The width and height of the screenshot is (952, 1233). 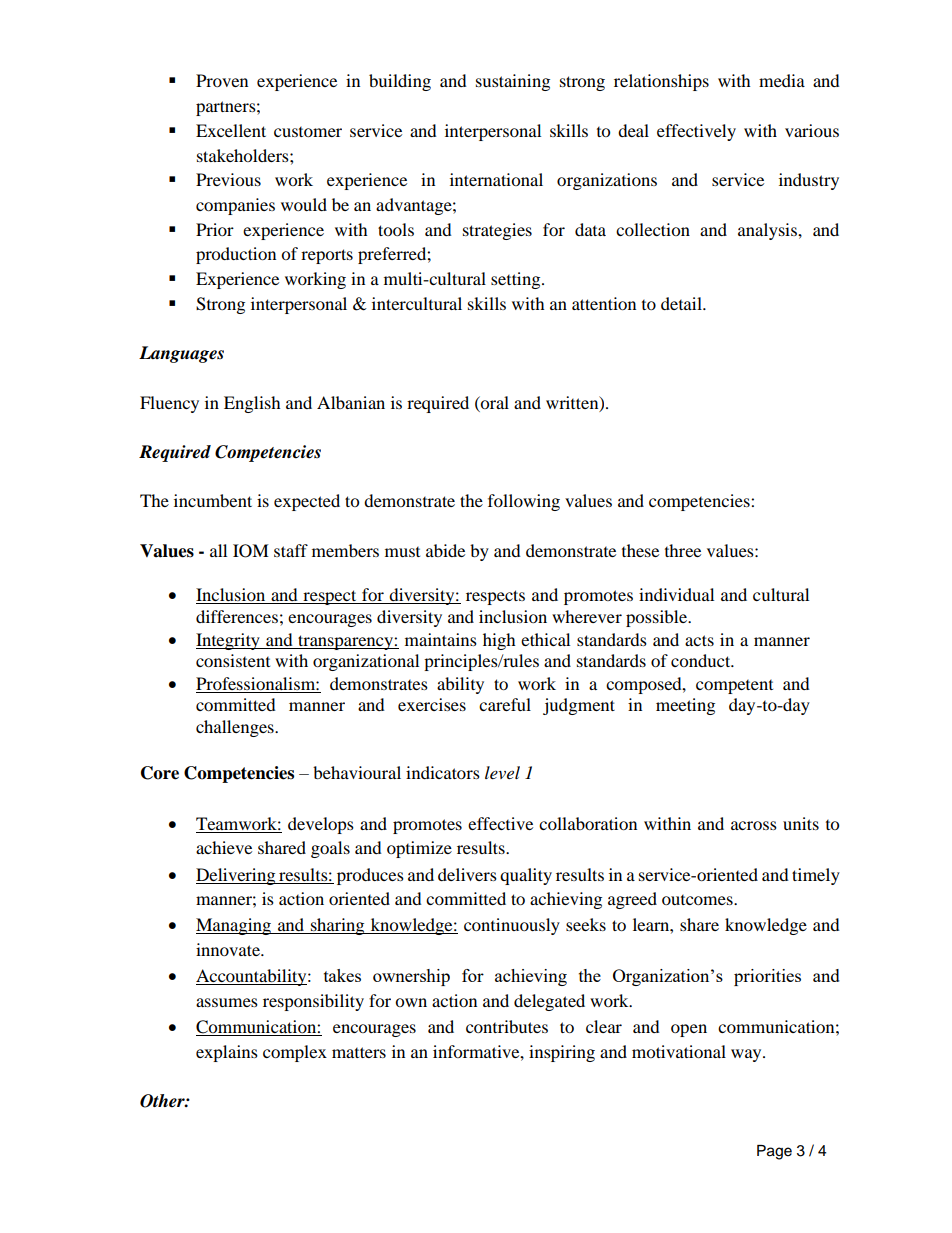 I want to click on differences, so click(x=237, y=616).
